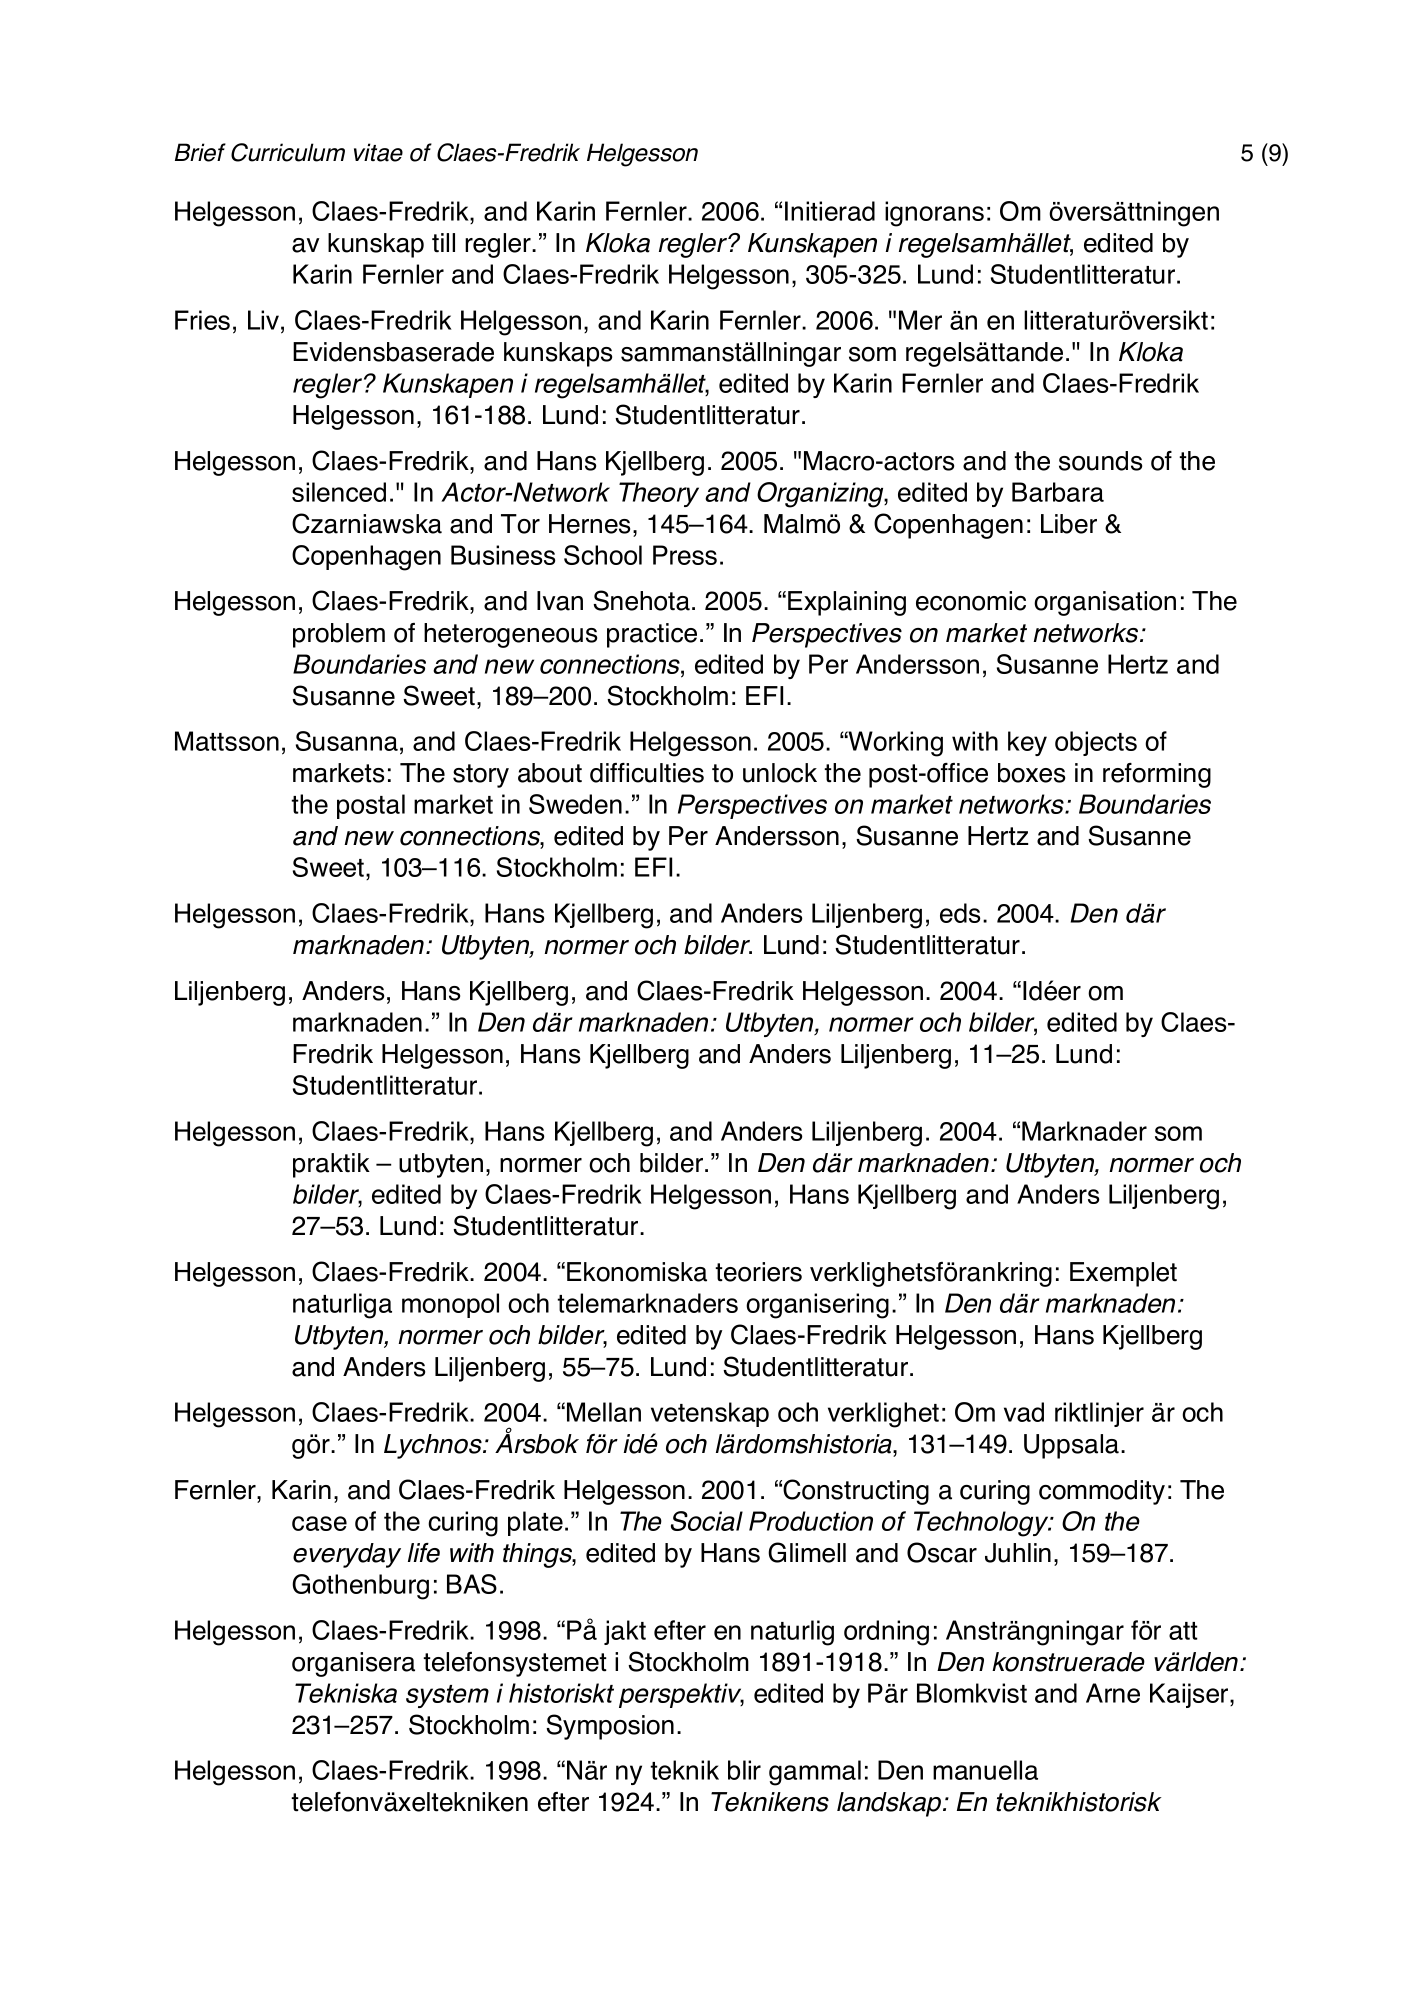  What do you see at coordinates (685, 555) in the screenshot?
I see `Press` at bounding box center [685, 555].
